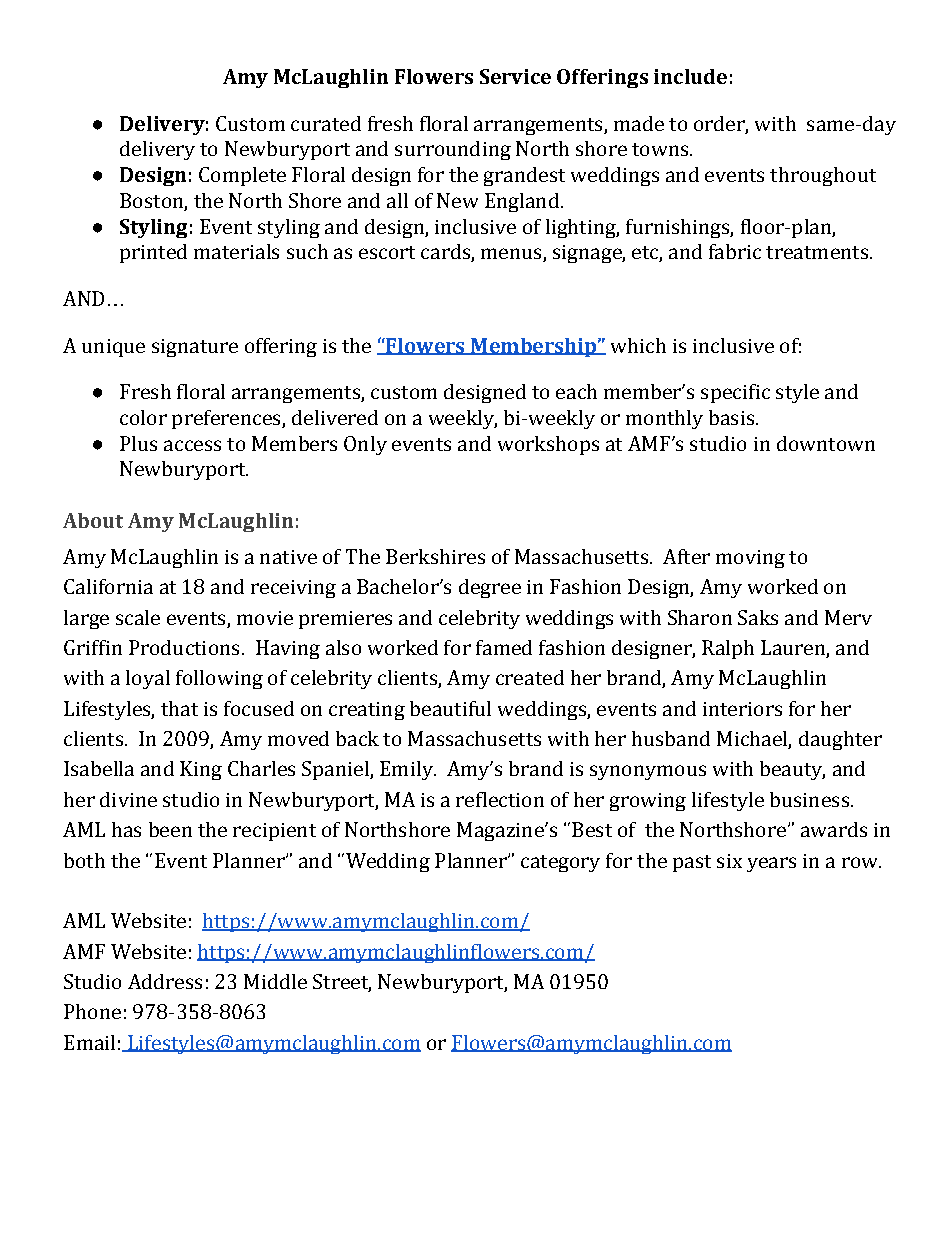 Image resolution: width=952 pixels, height=1233 pixels. Describe the element at coordinates (165, 981) in the screenshot. I see `Address` at that location.
